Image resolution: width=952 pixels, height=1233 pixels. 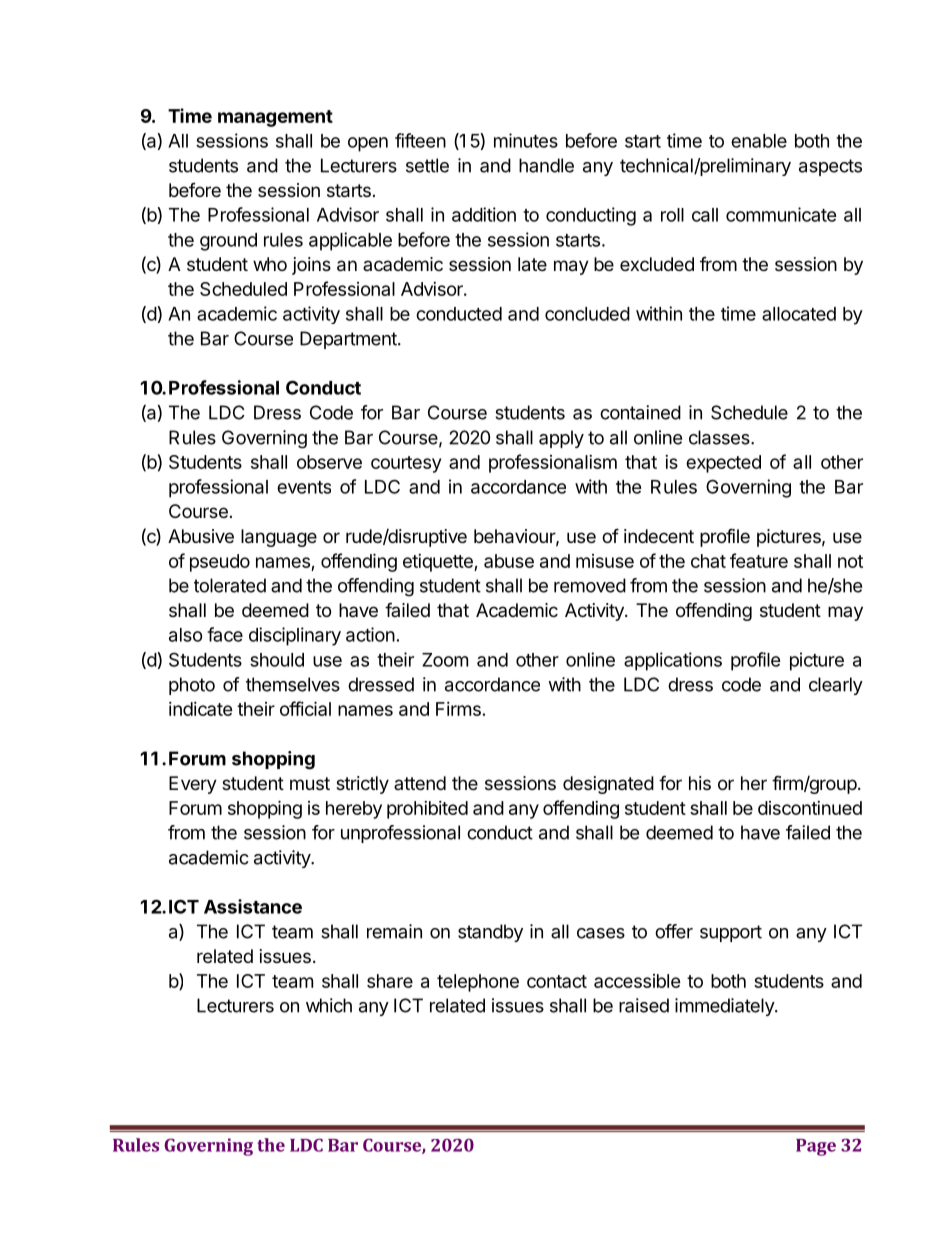 What do you see at coordinates (816, 1147) in the page?
I see `Page` at bounding box center [816, 1147].
